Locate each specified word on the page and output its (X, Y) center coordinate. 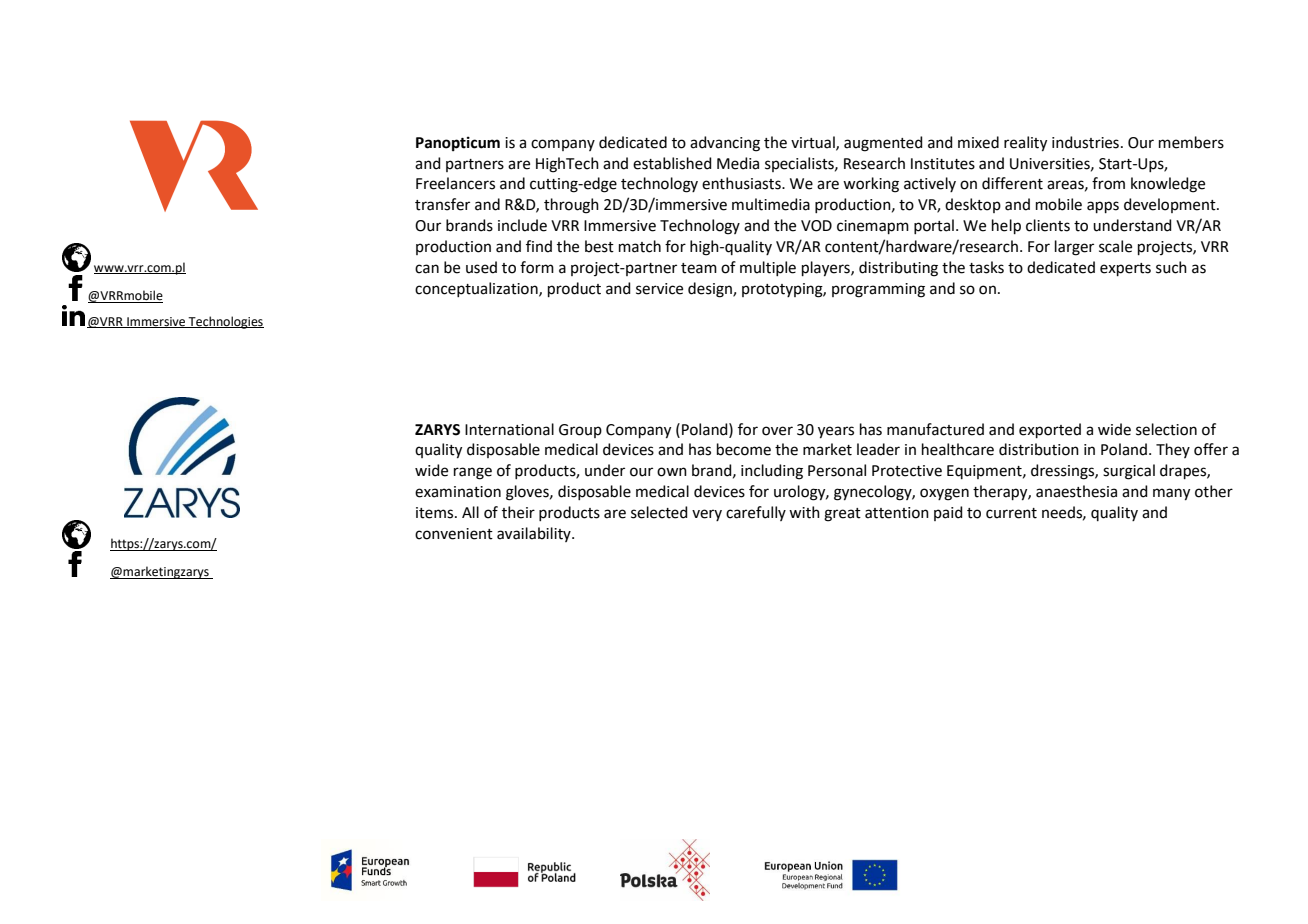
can (427, 269)
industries (1085, 142)
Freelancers (455, 183)
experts (1125, 269)
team (699, 268)
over (777, 431)
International (509, 429)
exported (1050, 430)
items (436, 513)
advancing (725, 144)
